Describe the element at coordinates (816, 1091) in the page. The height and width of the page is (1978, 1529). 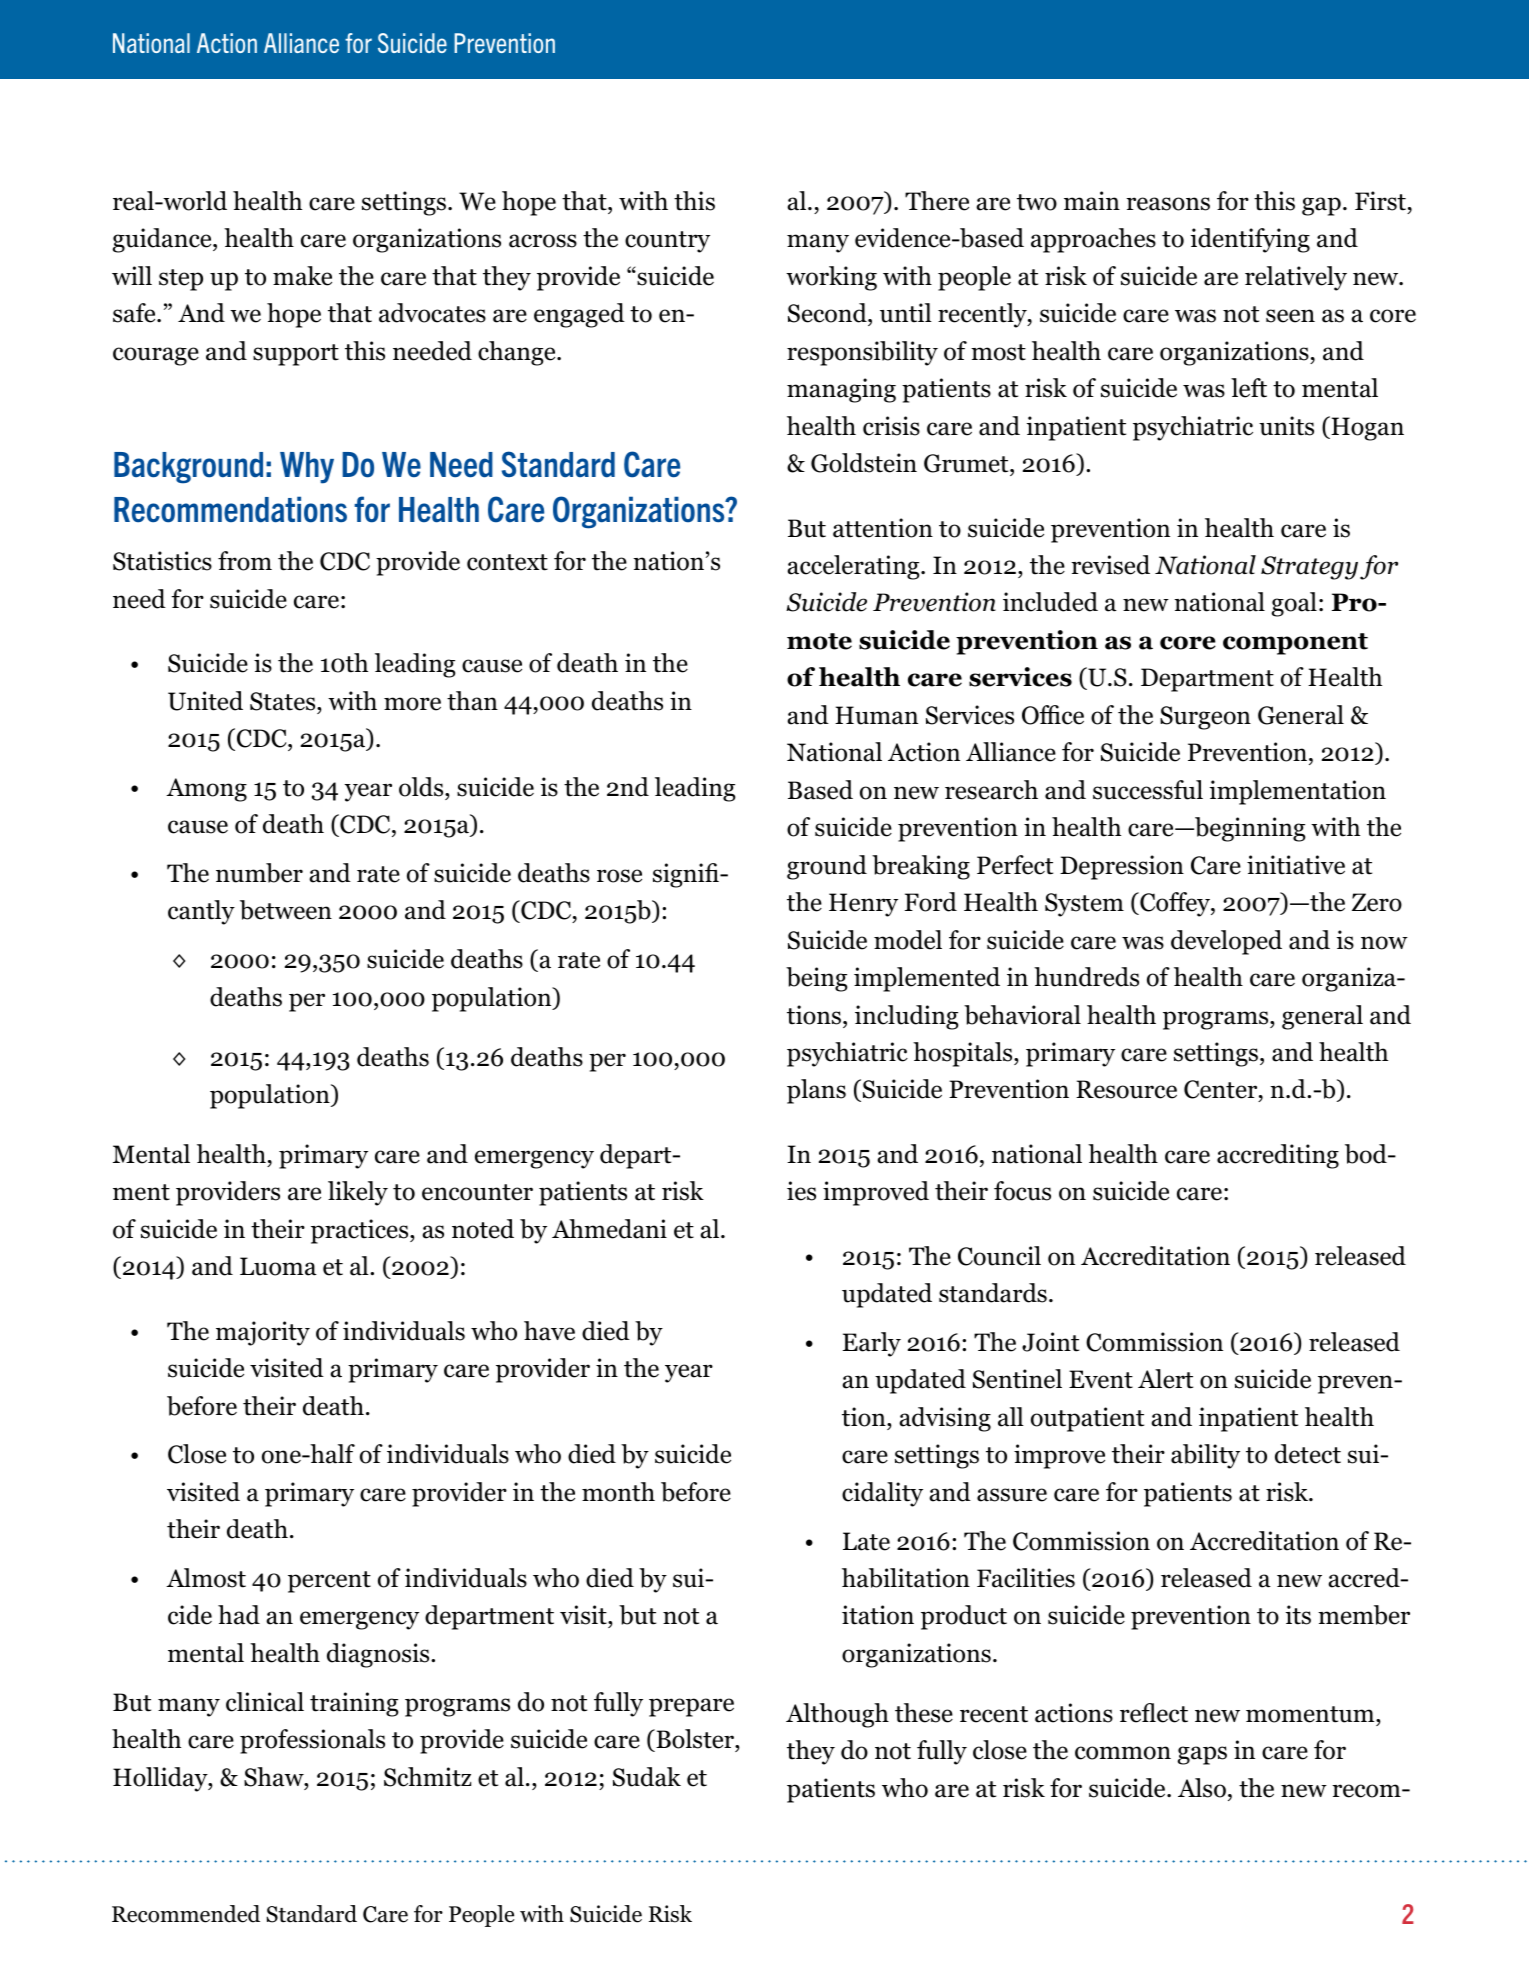
I see `plans` at that location.
